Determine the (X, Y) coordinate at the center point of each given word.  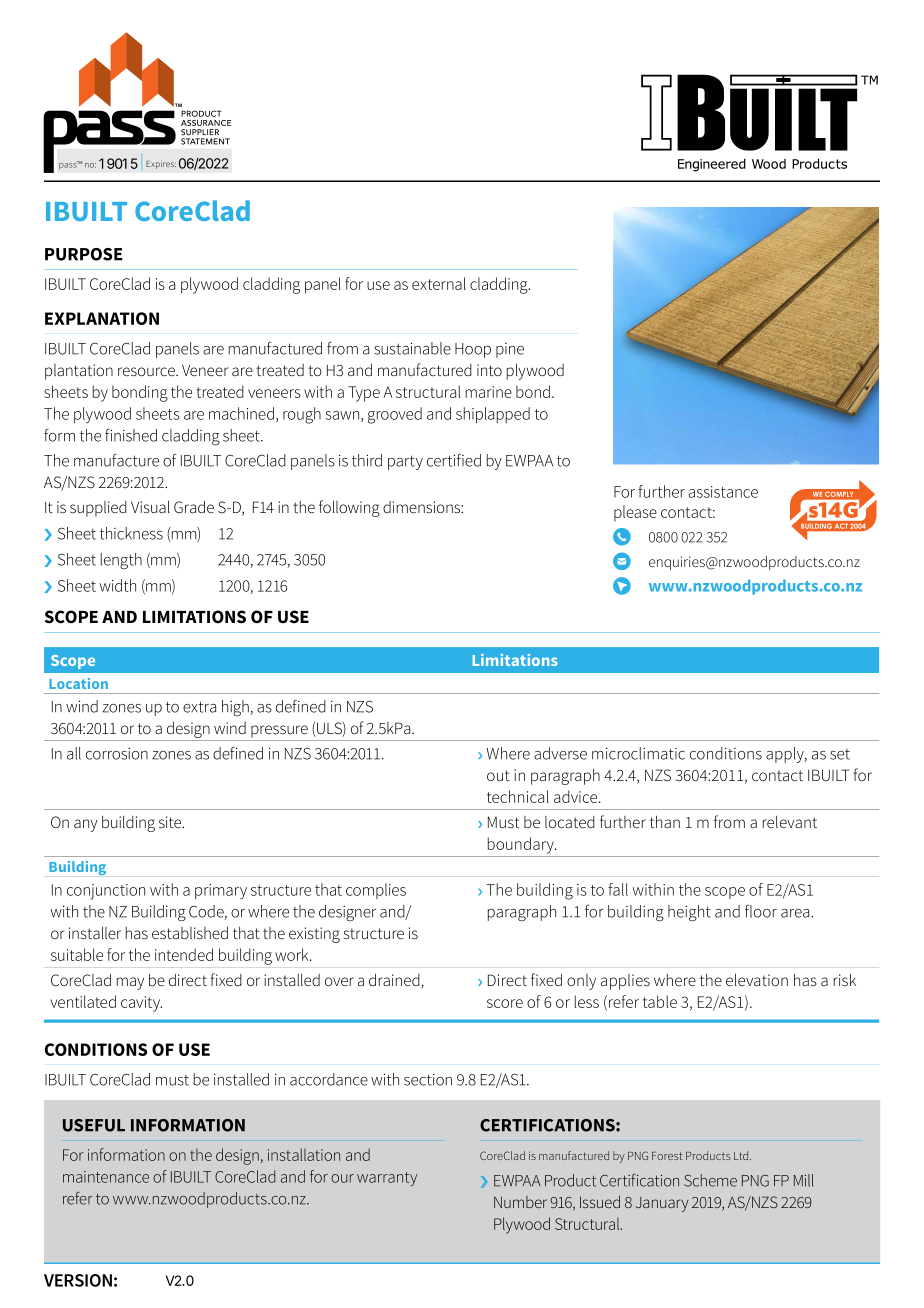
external (439, 283)
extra (199, 707)
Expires (161, 165)
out (498, 775)
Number (520, 1202)
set (840, 754)
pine (510, 350)
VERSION (78, 1280)
